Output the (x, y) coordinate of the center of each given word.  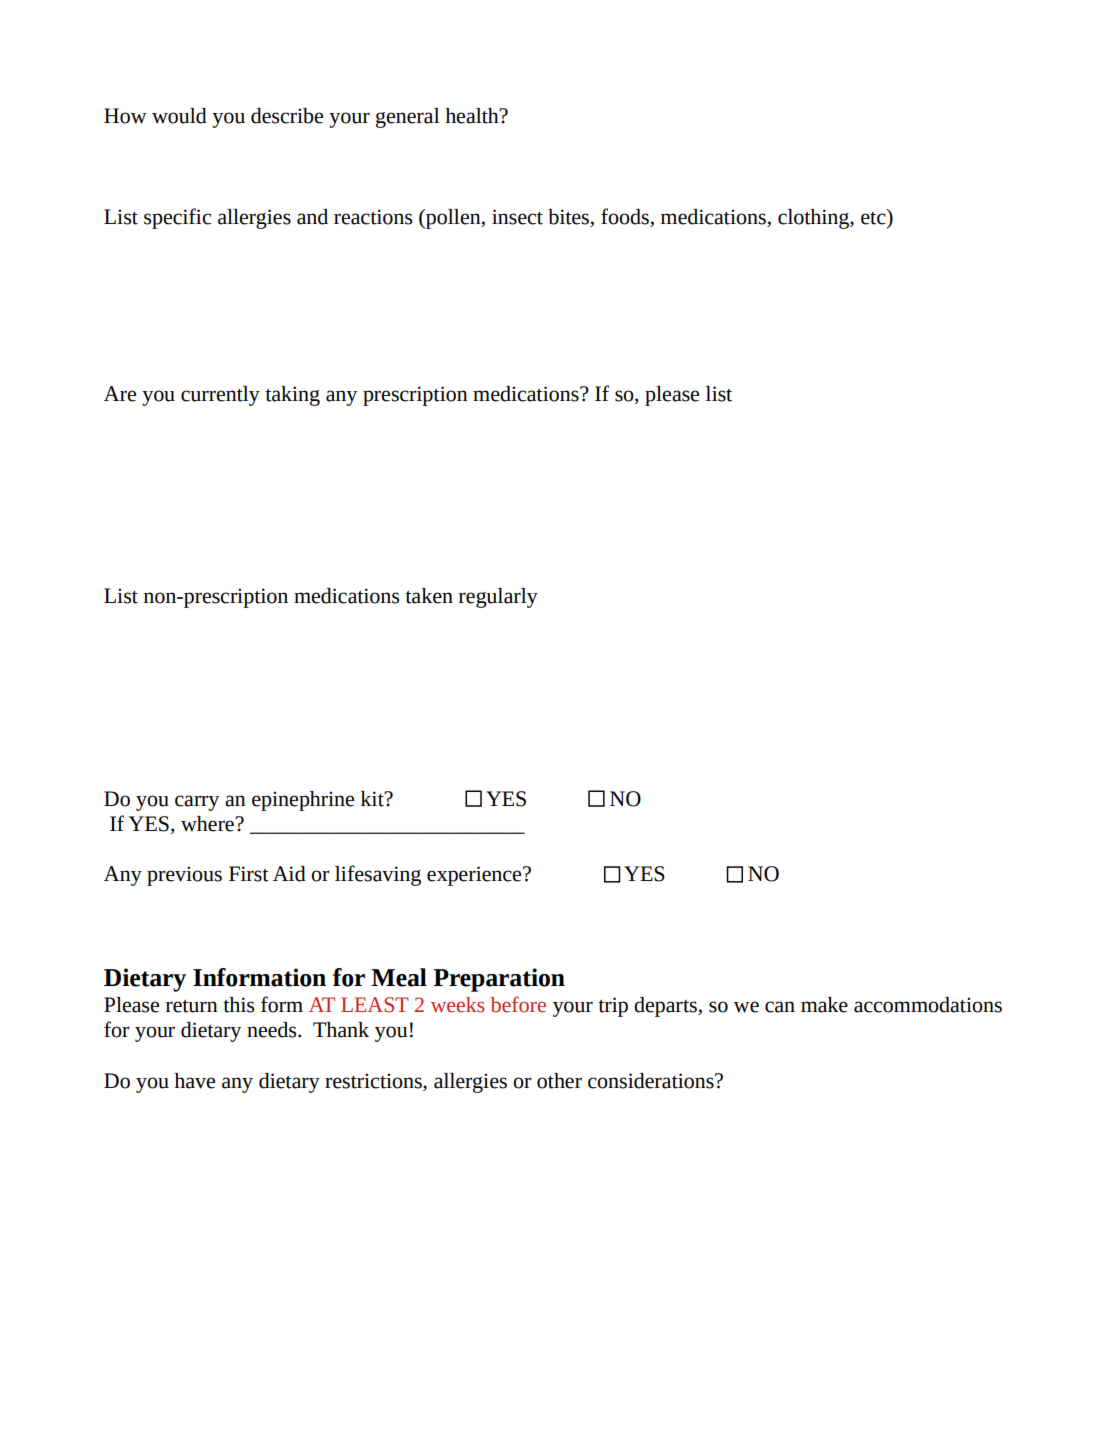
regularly (498, 598)
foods (626, 217)
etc (874, 217)
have (194, 1081)
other (559, 1081)
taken (429, 596)
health (473, 116)
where (208, 824)
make (824, 1005)
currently (220, 396)
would (179, 116)
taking (292, 396)
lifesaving (378, 875)
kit (373, 799)
